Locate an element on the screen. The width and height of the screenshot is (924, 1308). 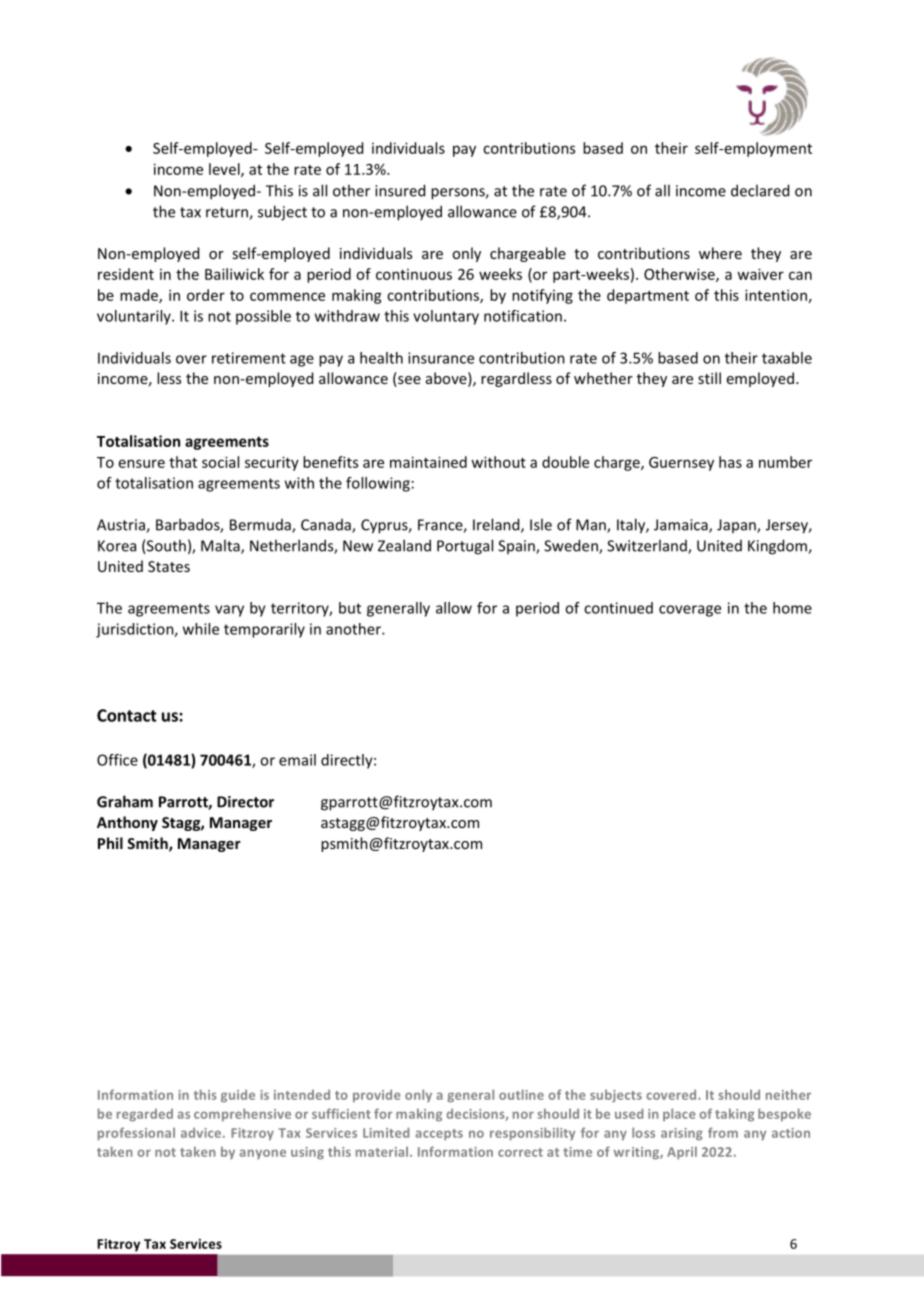
declared is located at coordinates (760, 190).
